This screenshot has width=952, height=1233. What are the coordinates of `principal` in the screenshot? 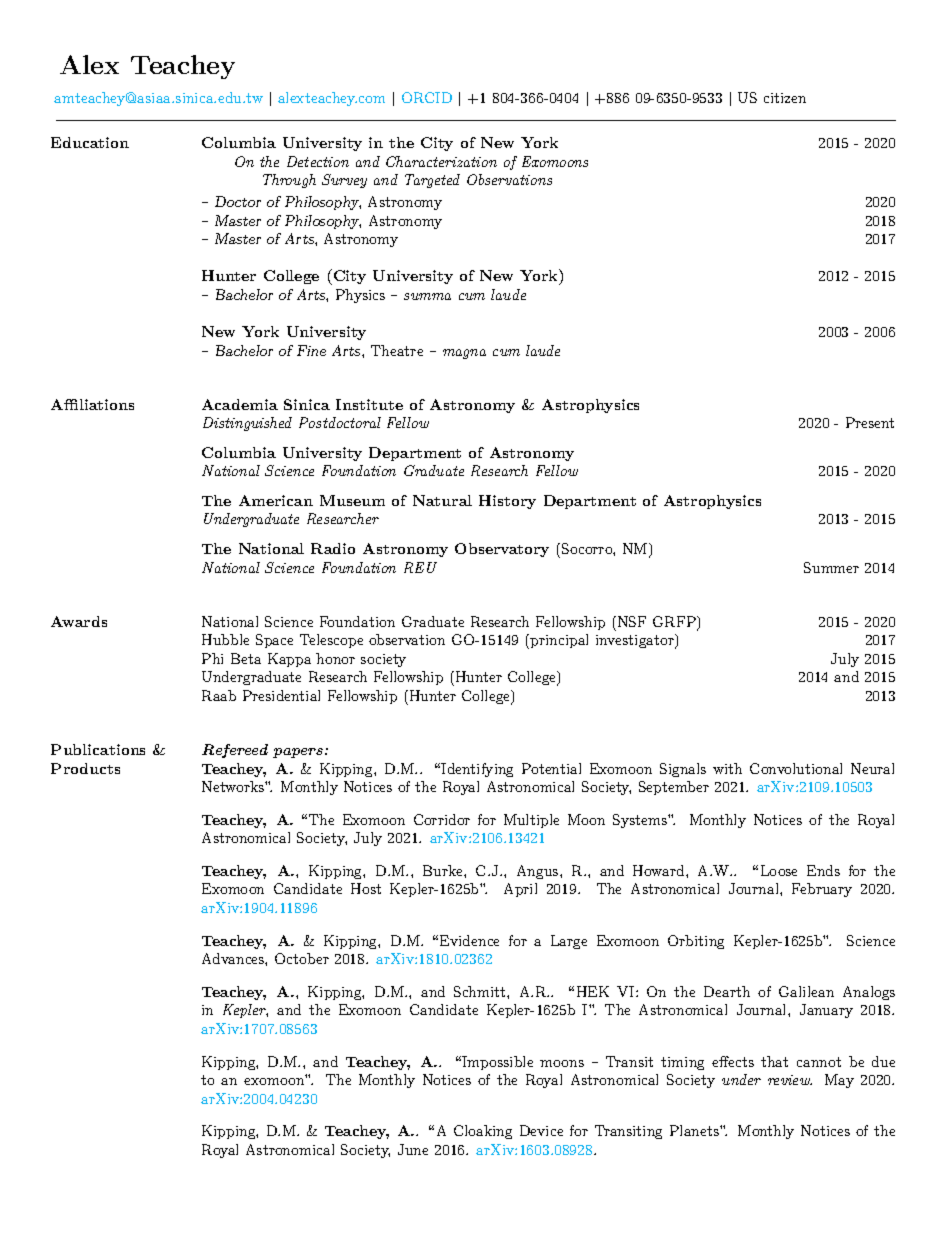 It's located at (559, 641).
